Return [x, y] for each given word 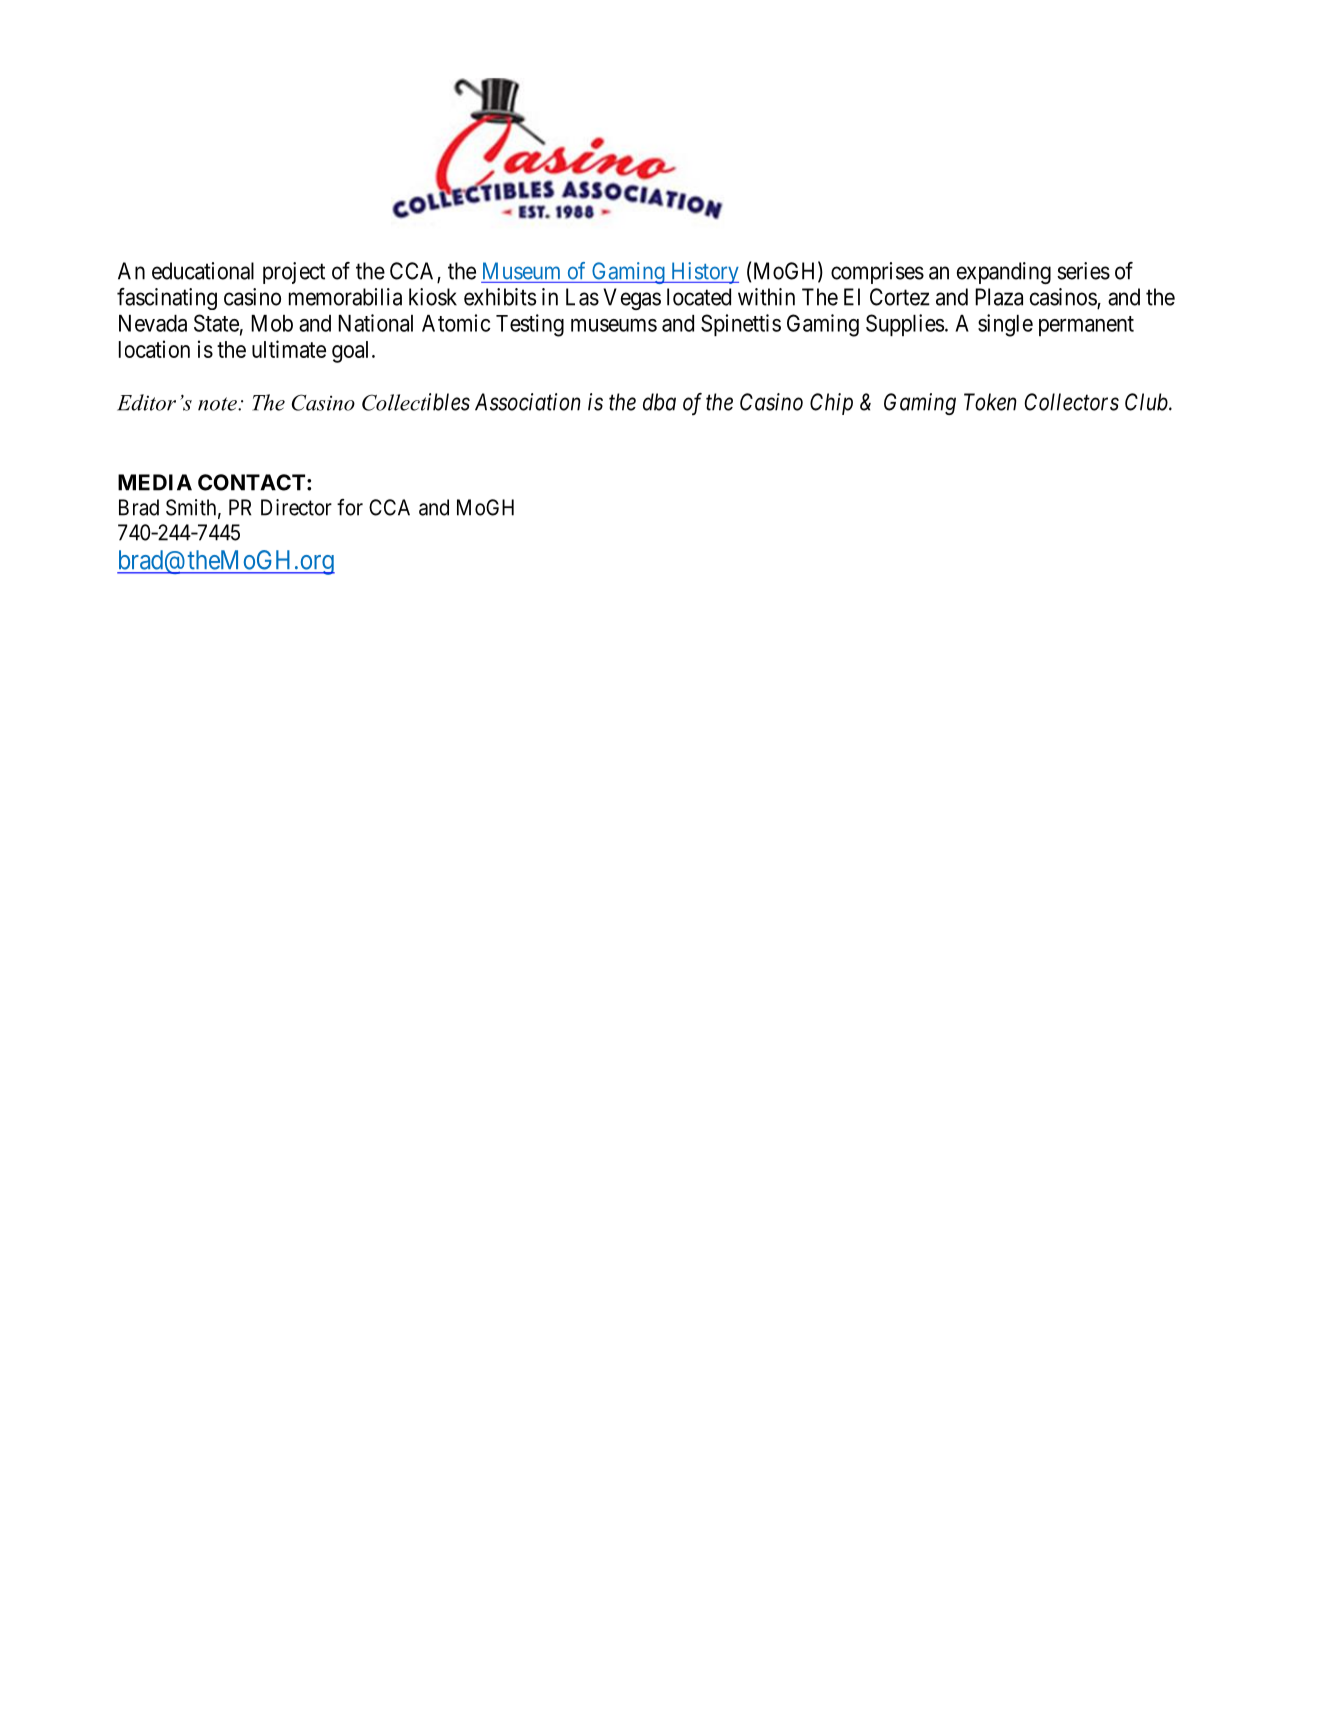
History [704, 273]
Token [990, 402]
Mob [272, 323]
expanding [1004, 273]
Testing [530, 325]
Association [528, 402]
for [350, 507]
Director [296, 507]
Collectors [1071, 402]
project [294, 273]
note [218, 404]
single [1005, 325]
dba [659, 402]
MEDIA [155, 482]
